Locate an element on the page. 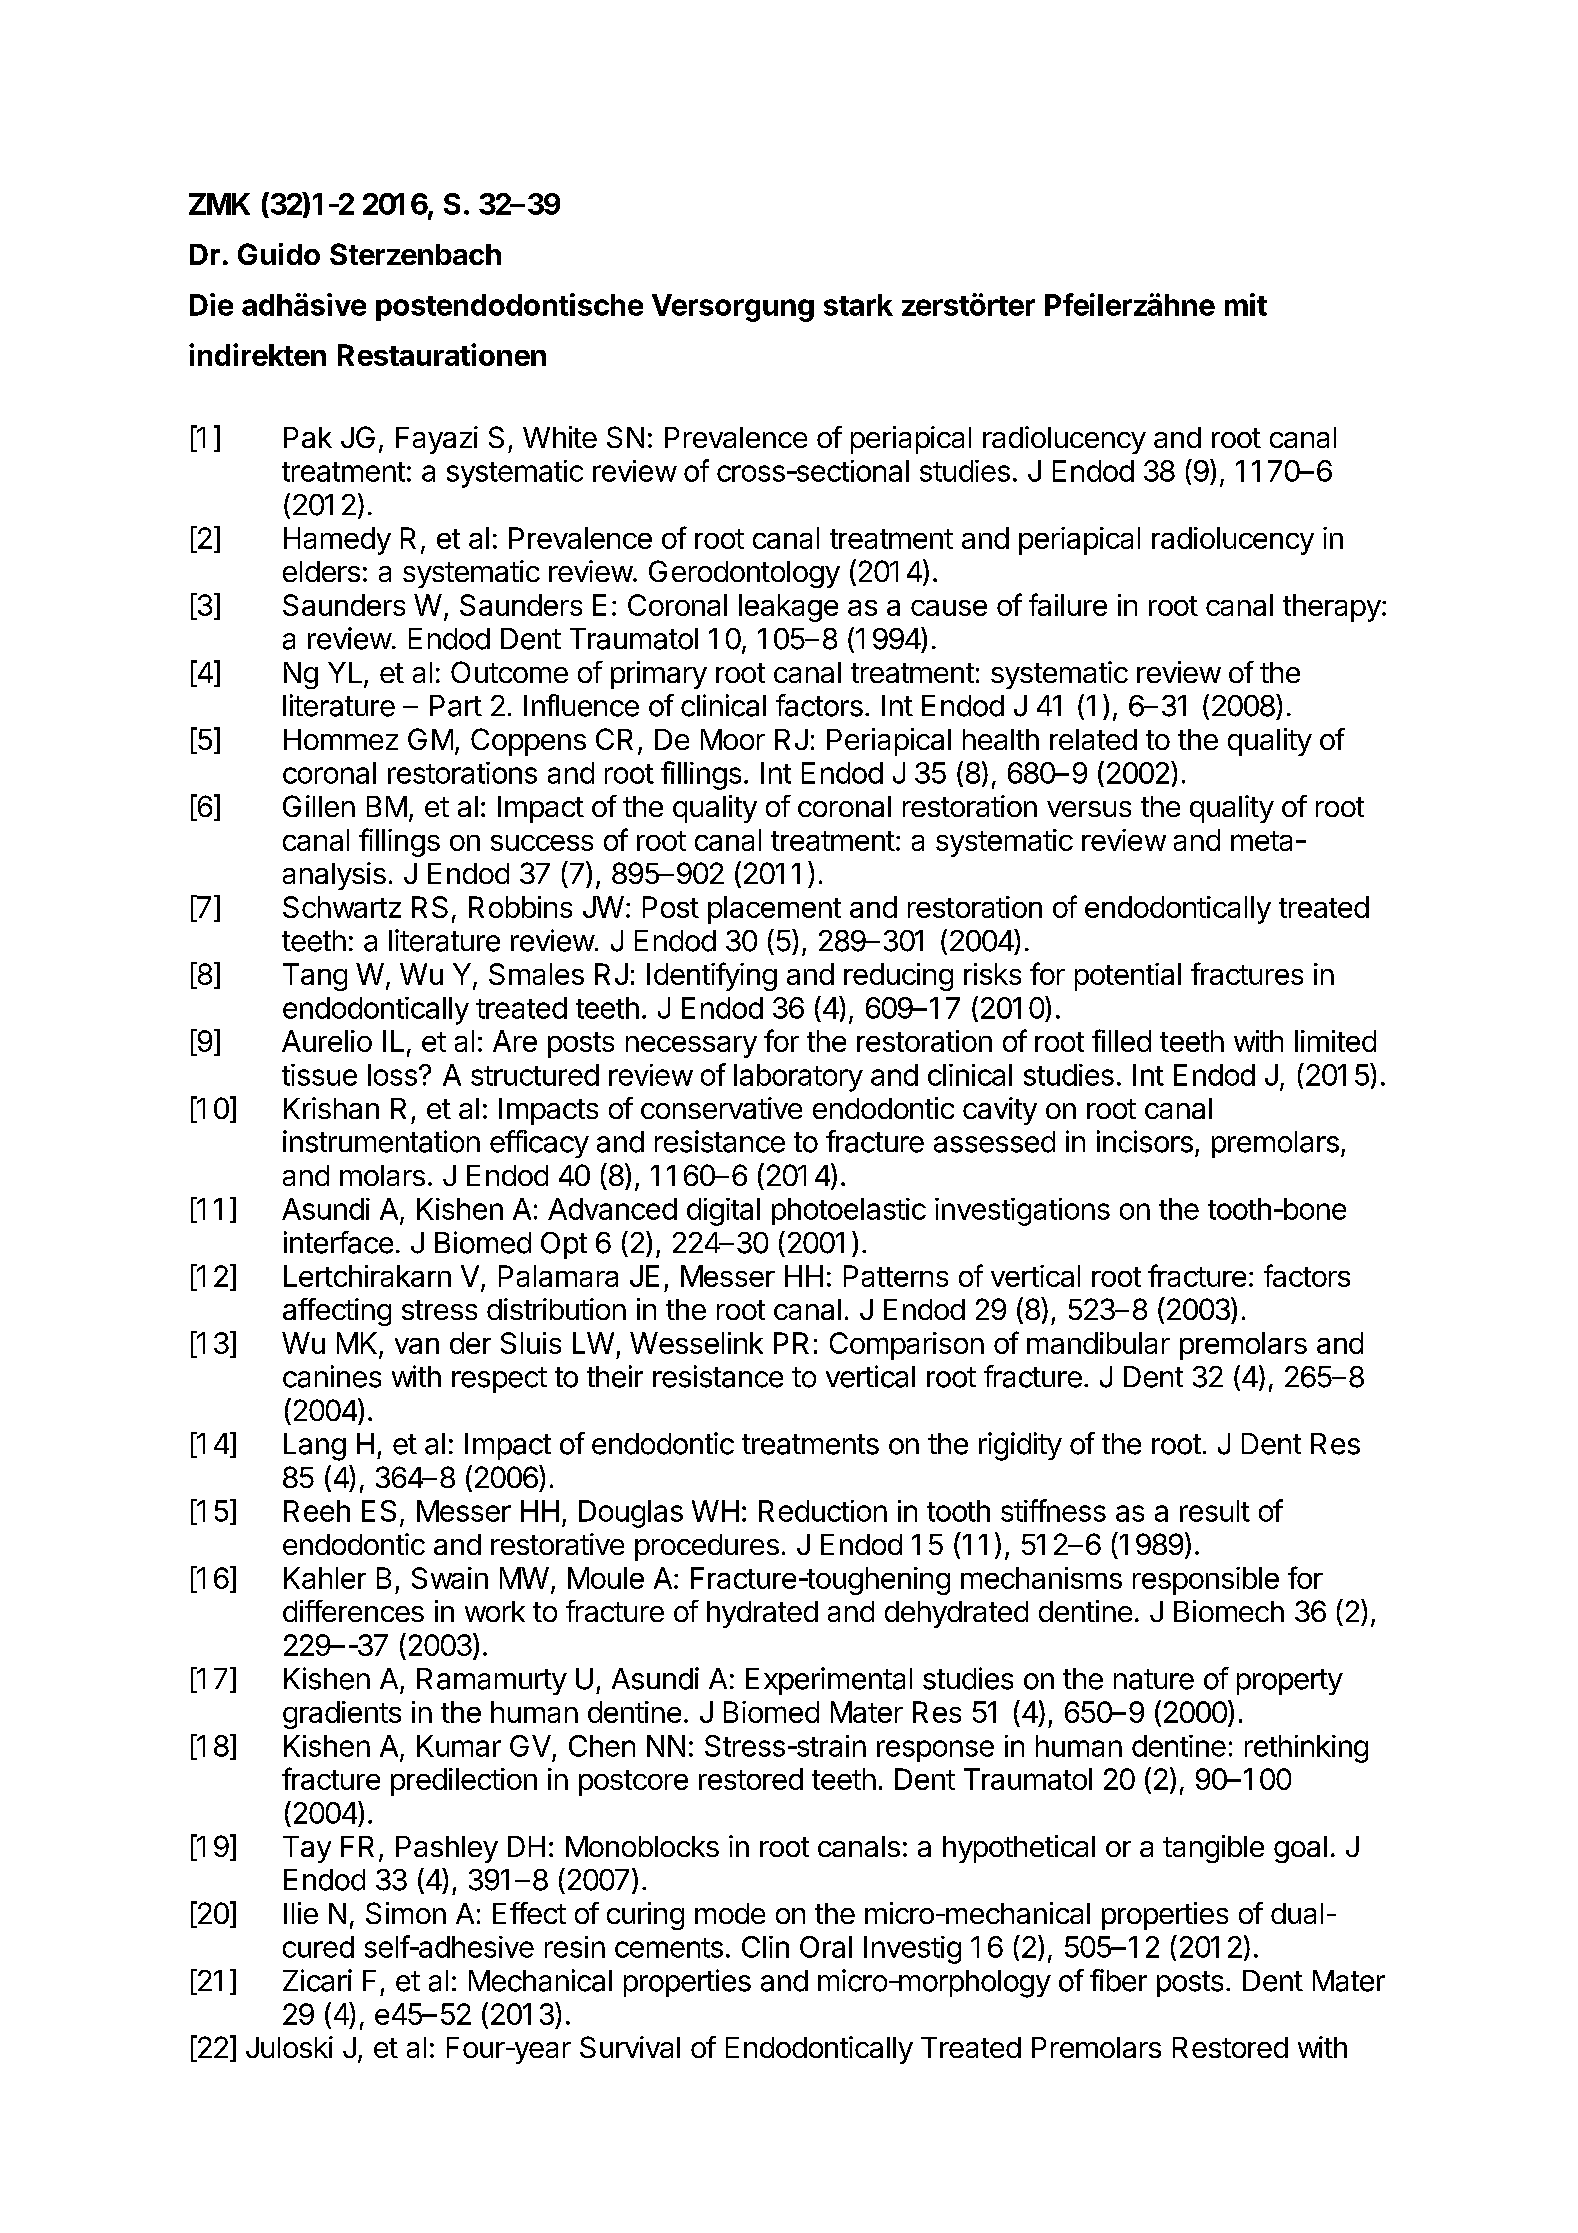  stark is located at coordinates (858, 305).
